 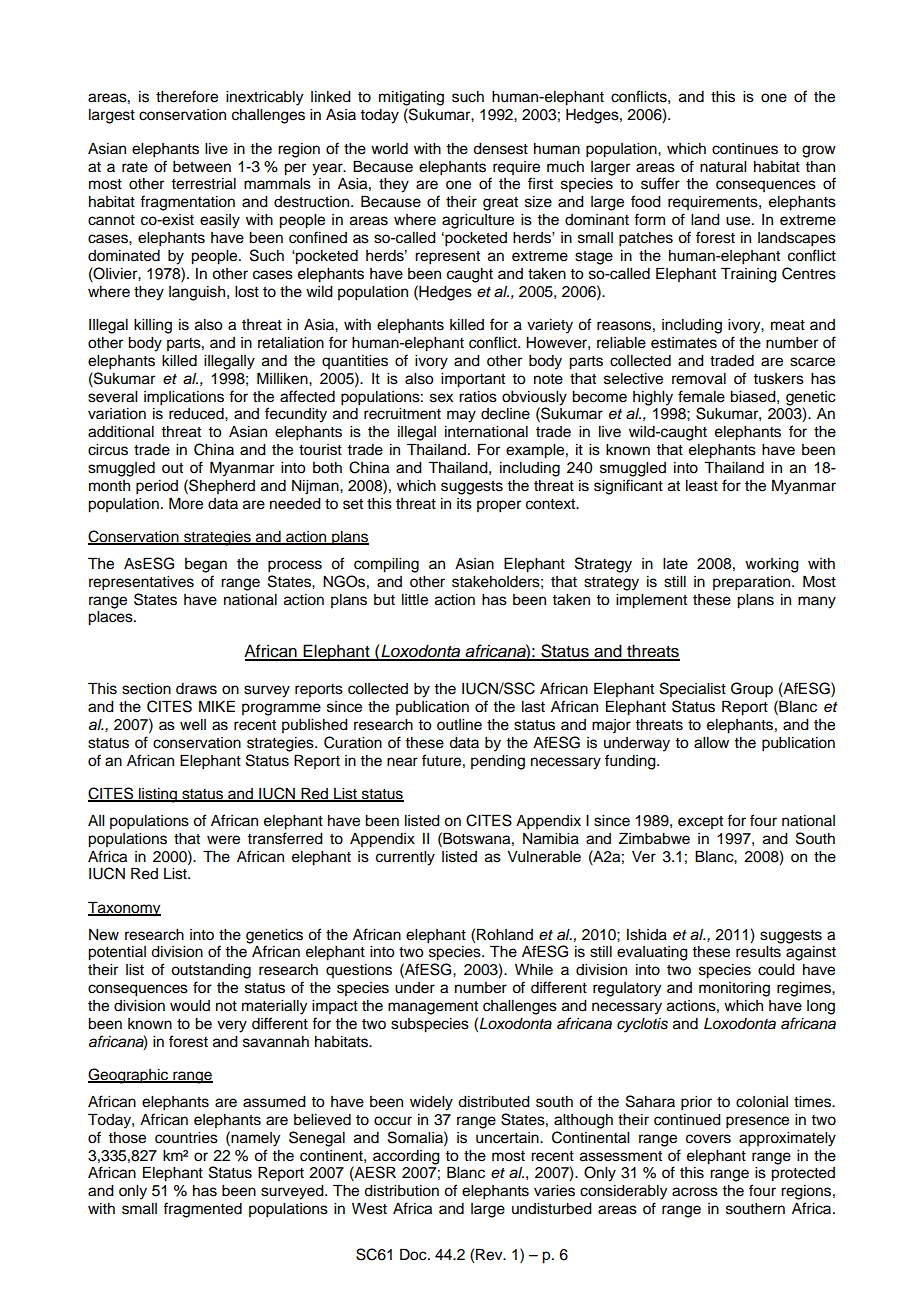 I want to click on More, so click(x=186, y=503).
